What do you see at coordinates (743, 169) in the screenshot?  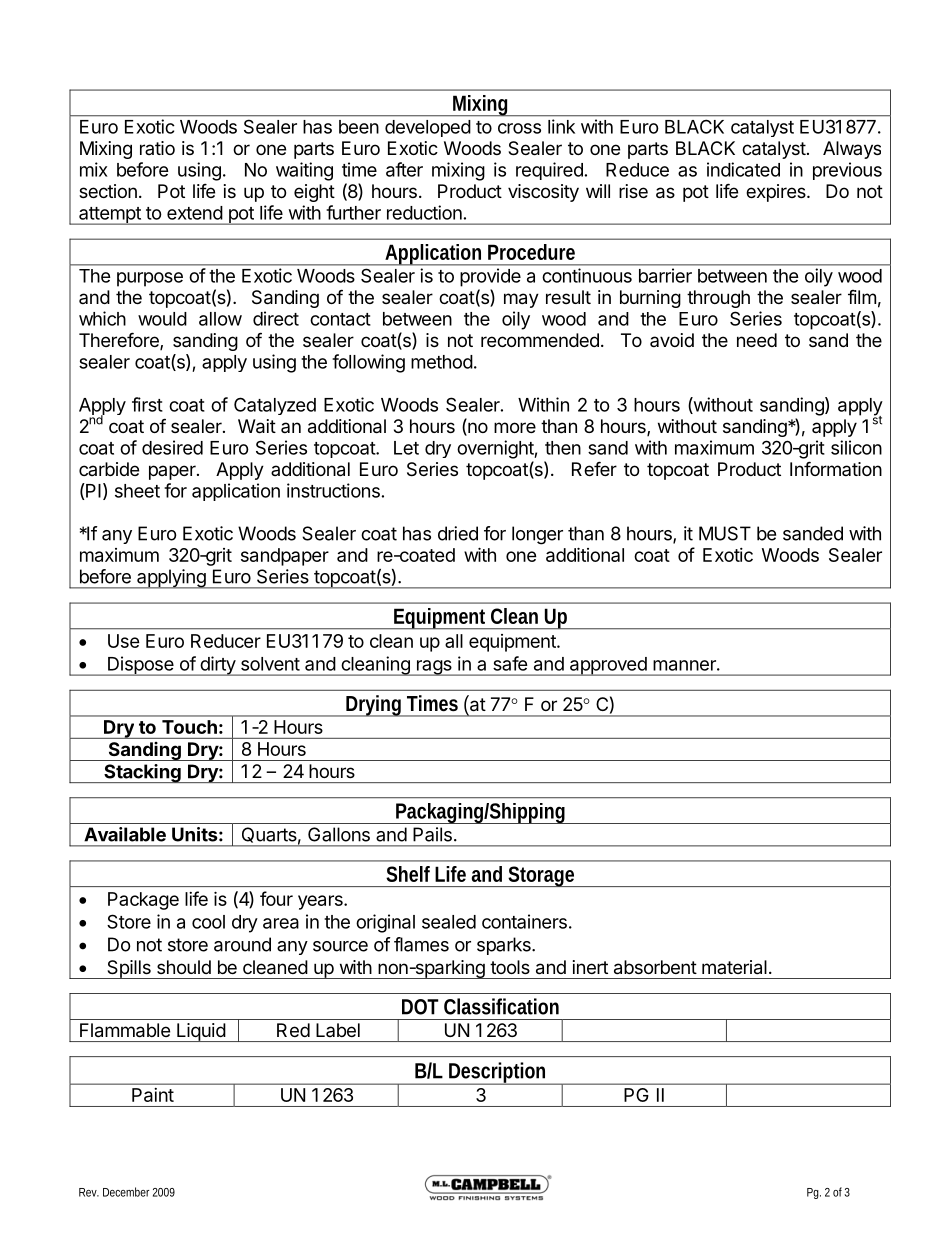 I see `indicated` at bounding box center [743, 169].
